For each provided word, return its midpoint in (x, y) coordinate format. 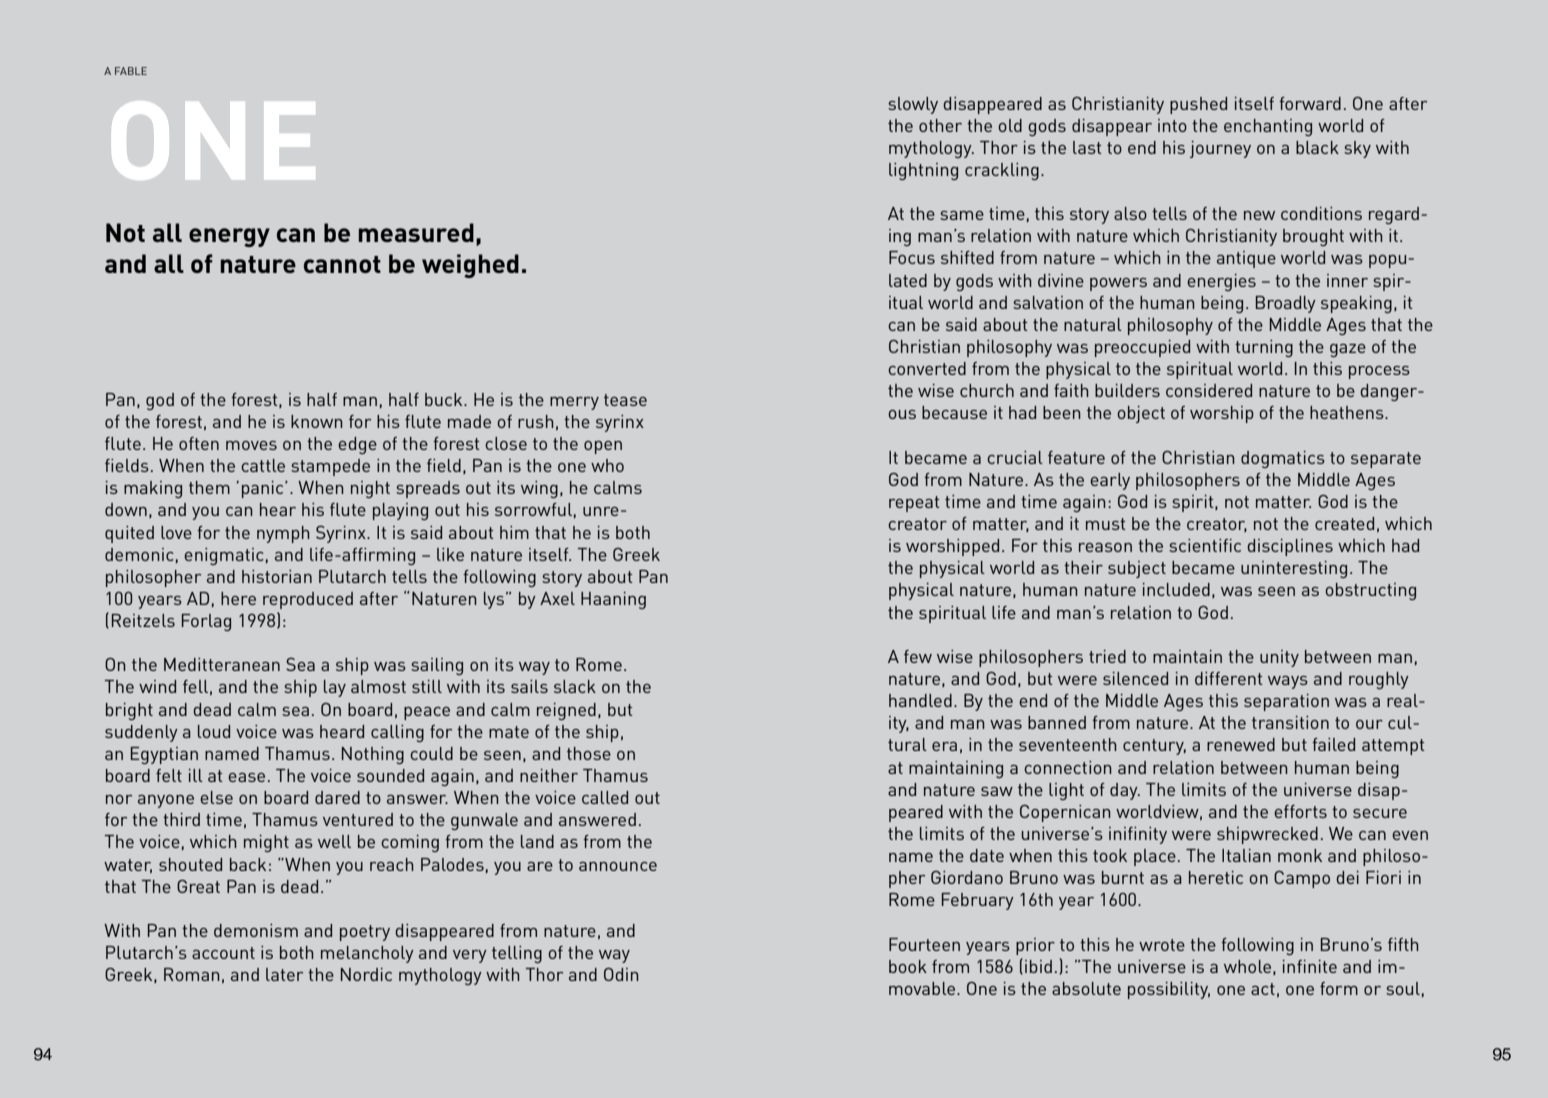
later (284, 974)
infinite (1310, 966)
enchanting (1268, 127)
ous (902, 414)
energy (229, 237)
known (317, 421)
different (1229, 678)
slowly (913, 105)
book (908, 966)
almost (378, 686)
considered (1209, 390)
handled (920, 700)
